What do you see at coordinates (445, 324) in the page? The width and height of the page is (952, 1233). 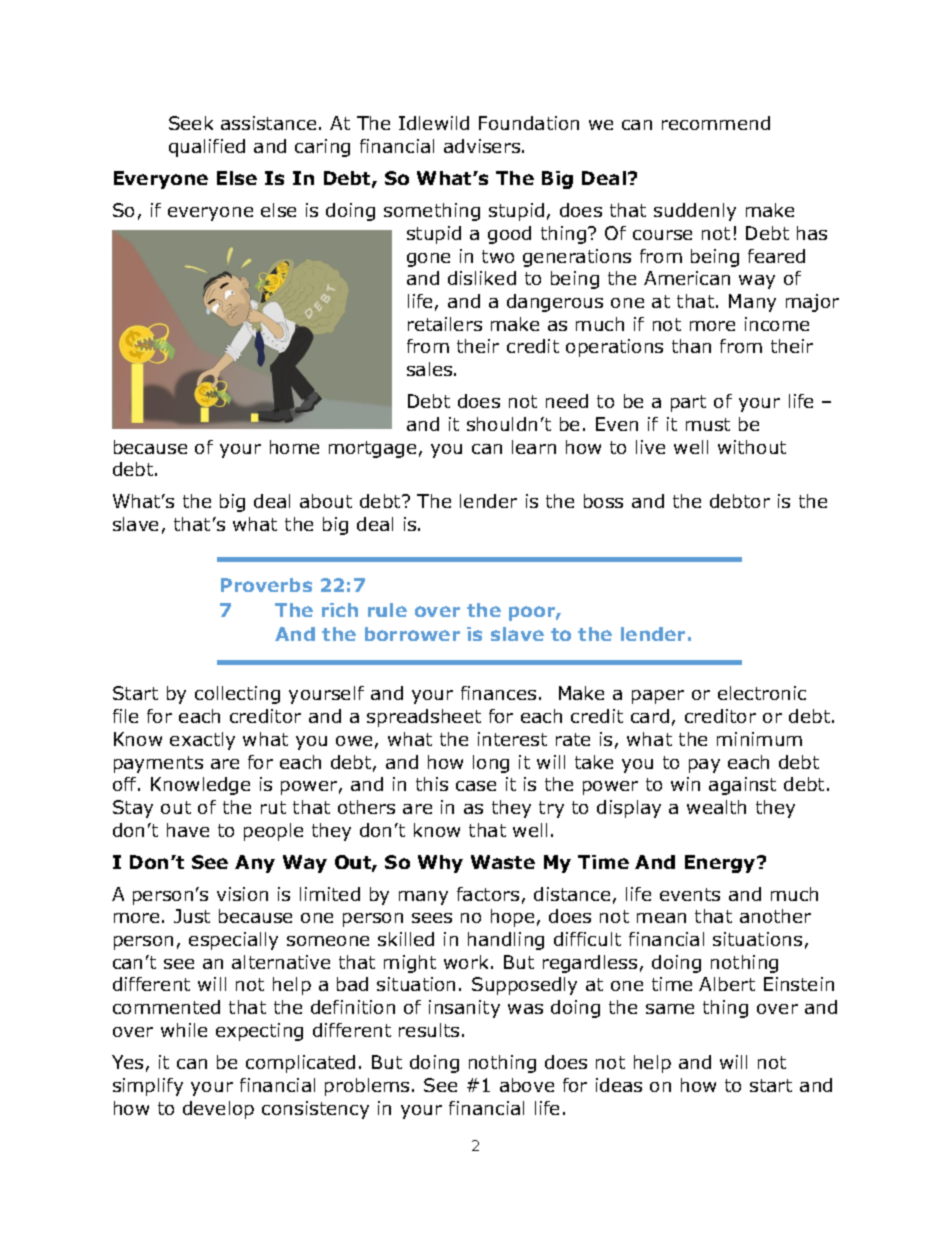 I see `retailers` at bounding box center [445, 324].
